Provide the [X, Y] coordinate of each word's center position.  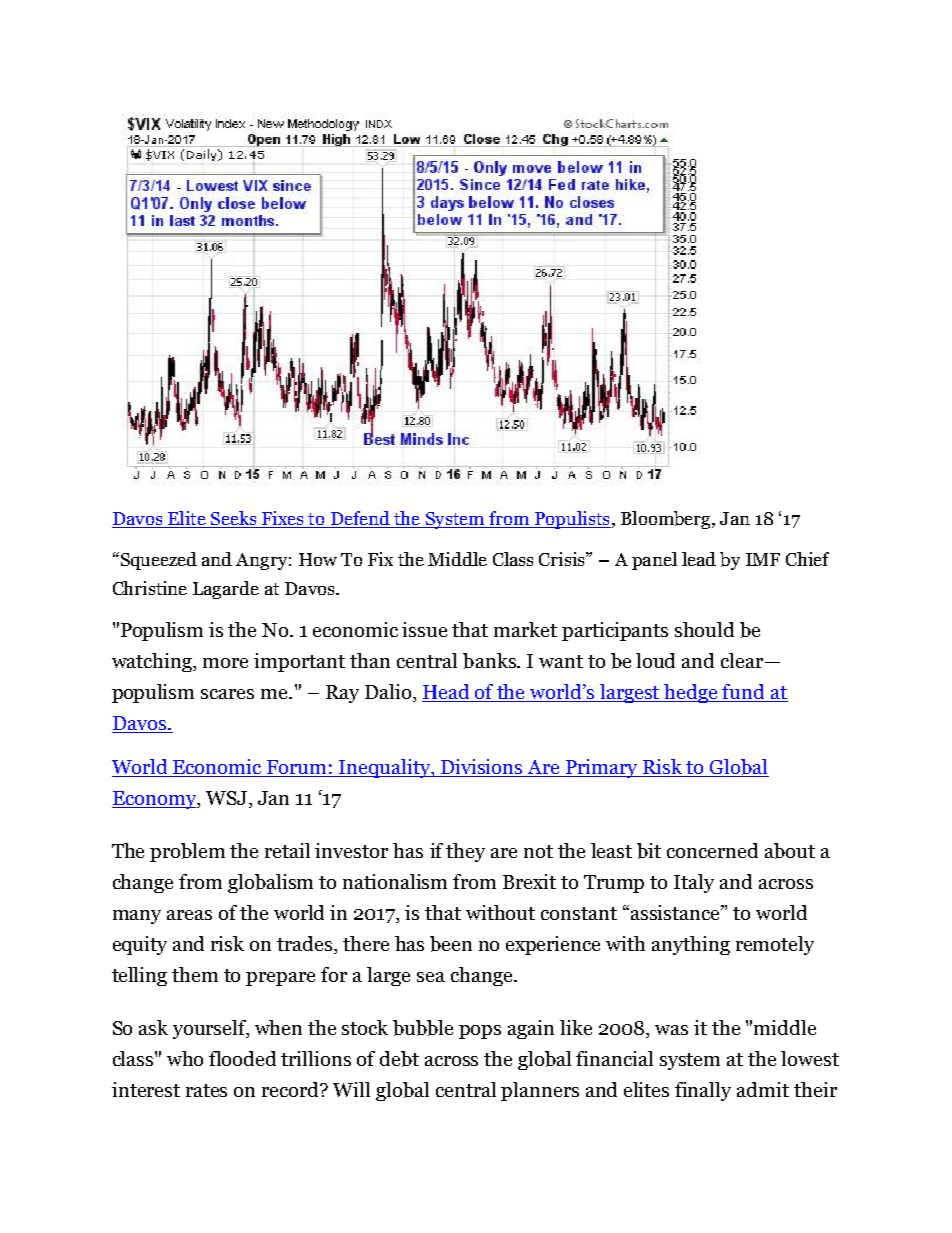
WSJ [228, 799]
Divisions [482, 768]
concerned [712, 850]
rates [206, 1090]
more [225, 663]
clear [743, 660]
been [451, 944]
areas [189, 915]
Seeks [233, 519]
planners [540, 1091]
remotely [775, 945]
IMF [763, 559]
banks [490, 661]
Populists [571, 520]
